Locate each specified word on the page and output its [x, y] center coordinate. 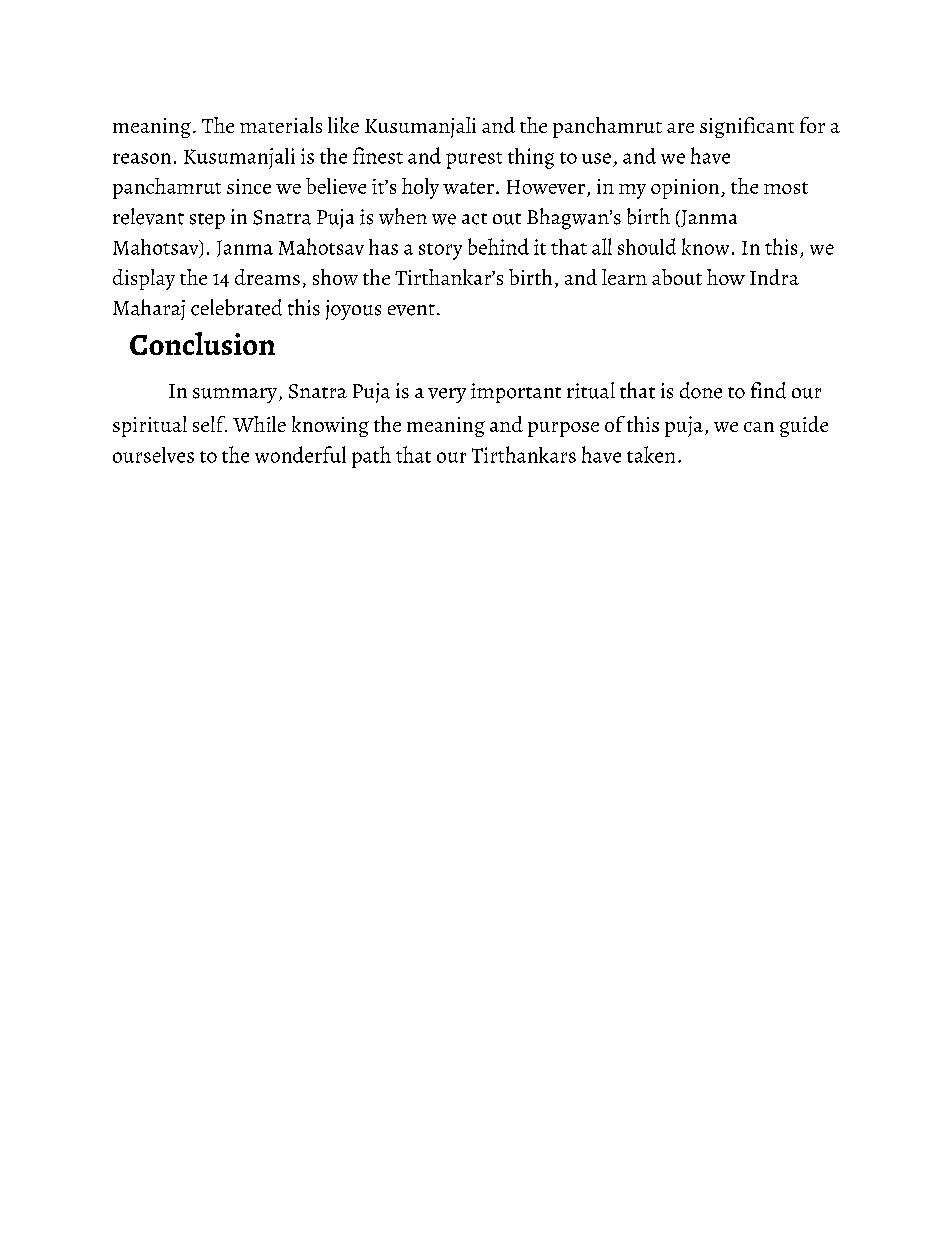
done [701, 390]
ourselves [153, 455]
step [207, 221]
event [411, 310]
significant [747, 127]
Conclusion [202, 343]
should [647, 246]
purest [474, 160]
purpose [563, 429]
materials [281, 125]
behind [498, 246]
